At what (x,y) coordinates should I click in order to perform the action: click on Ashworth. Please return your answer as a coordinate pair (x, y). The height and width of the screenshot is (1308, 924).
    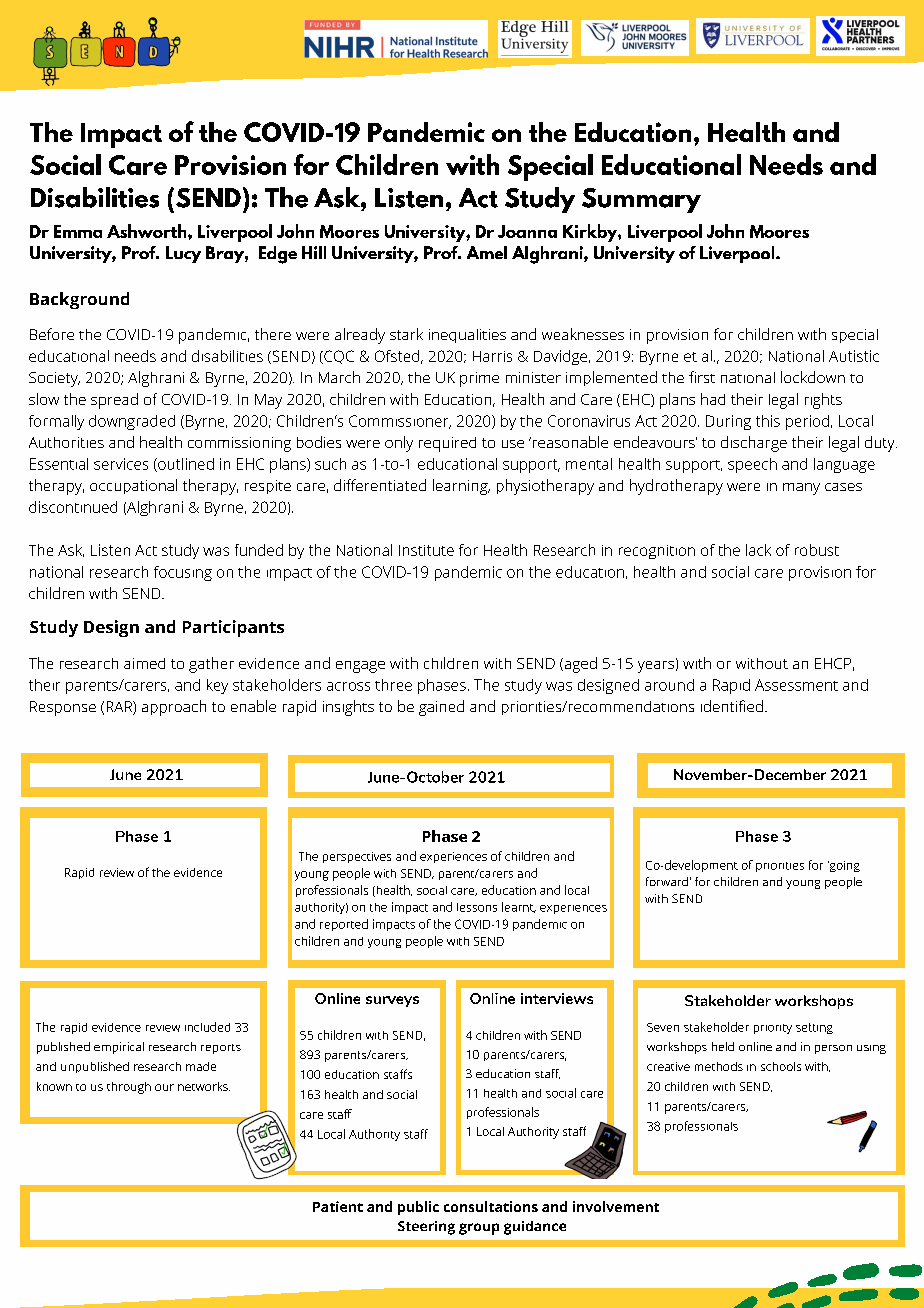
    Looking at the image, I should click on (148, 231).
